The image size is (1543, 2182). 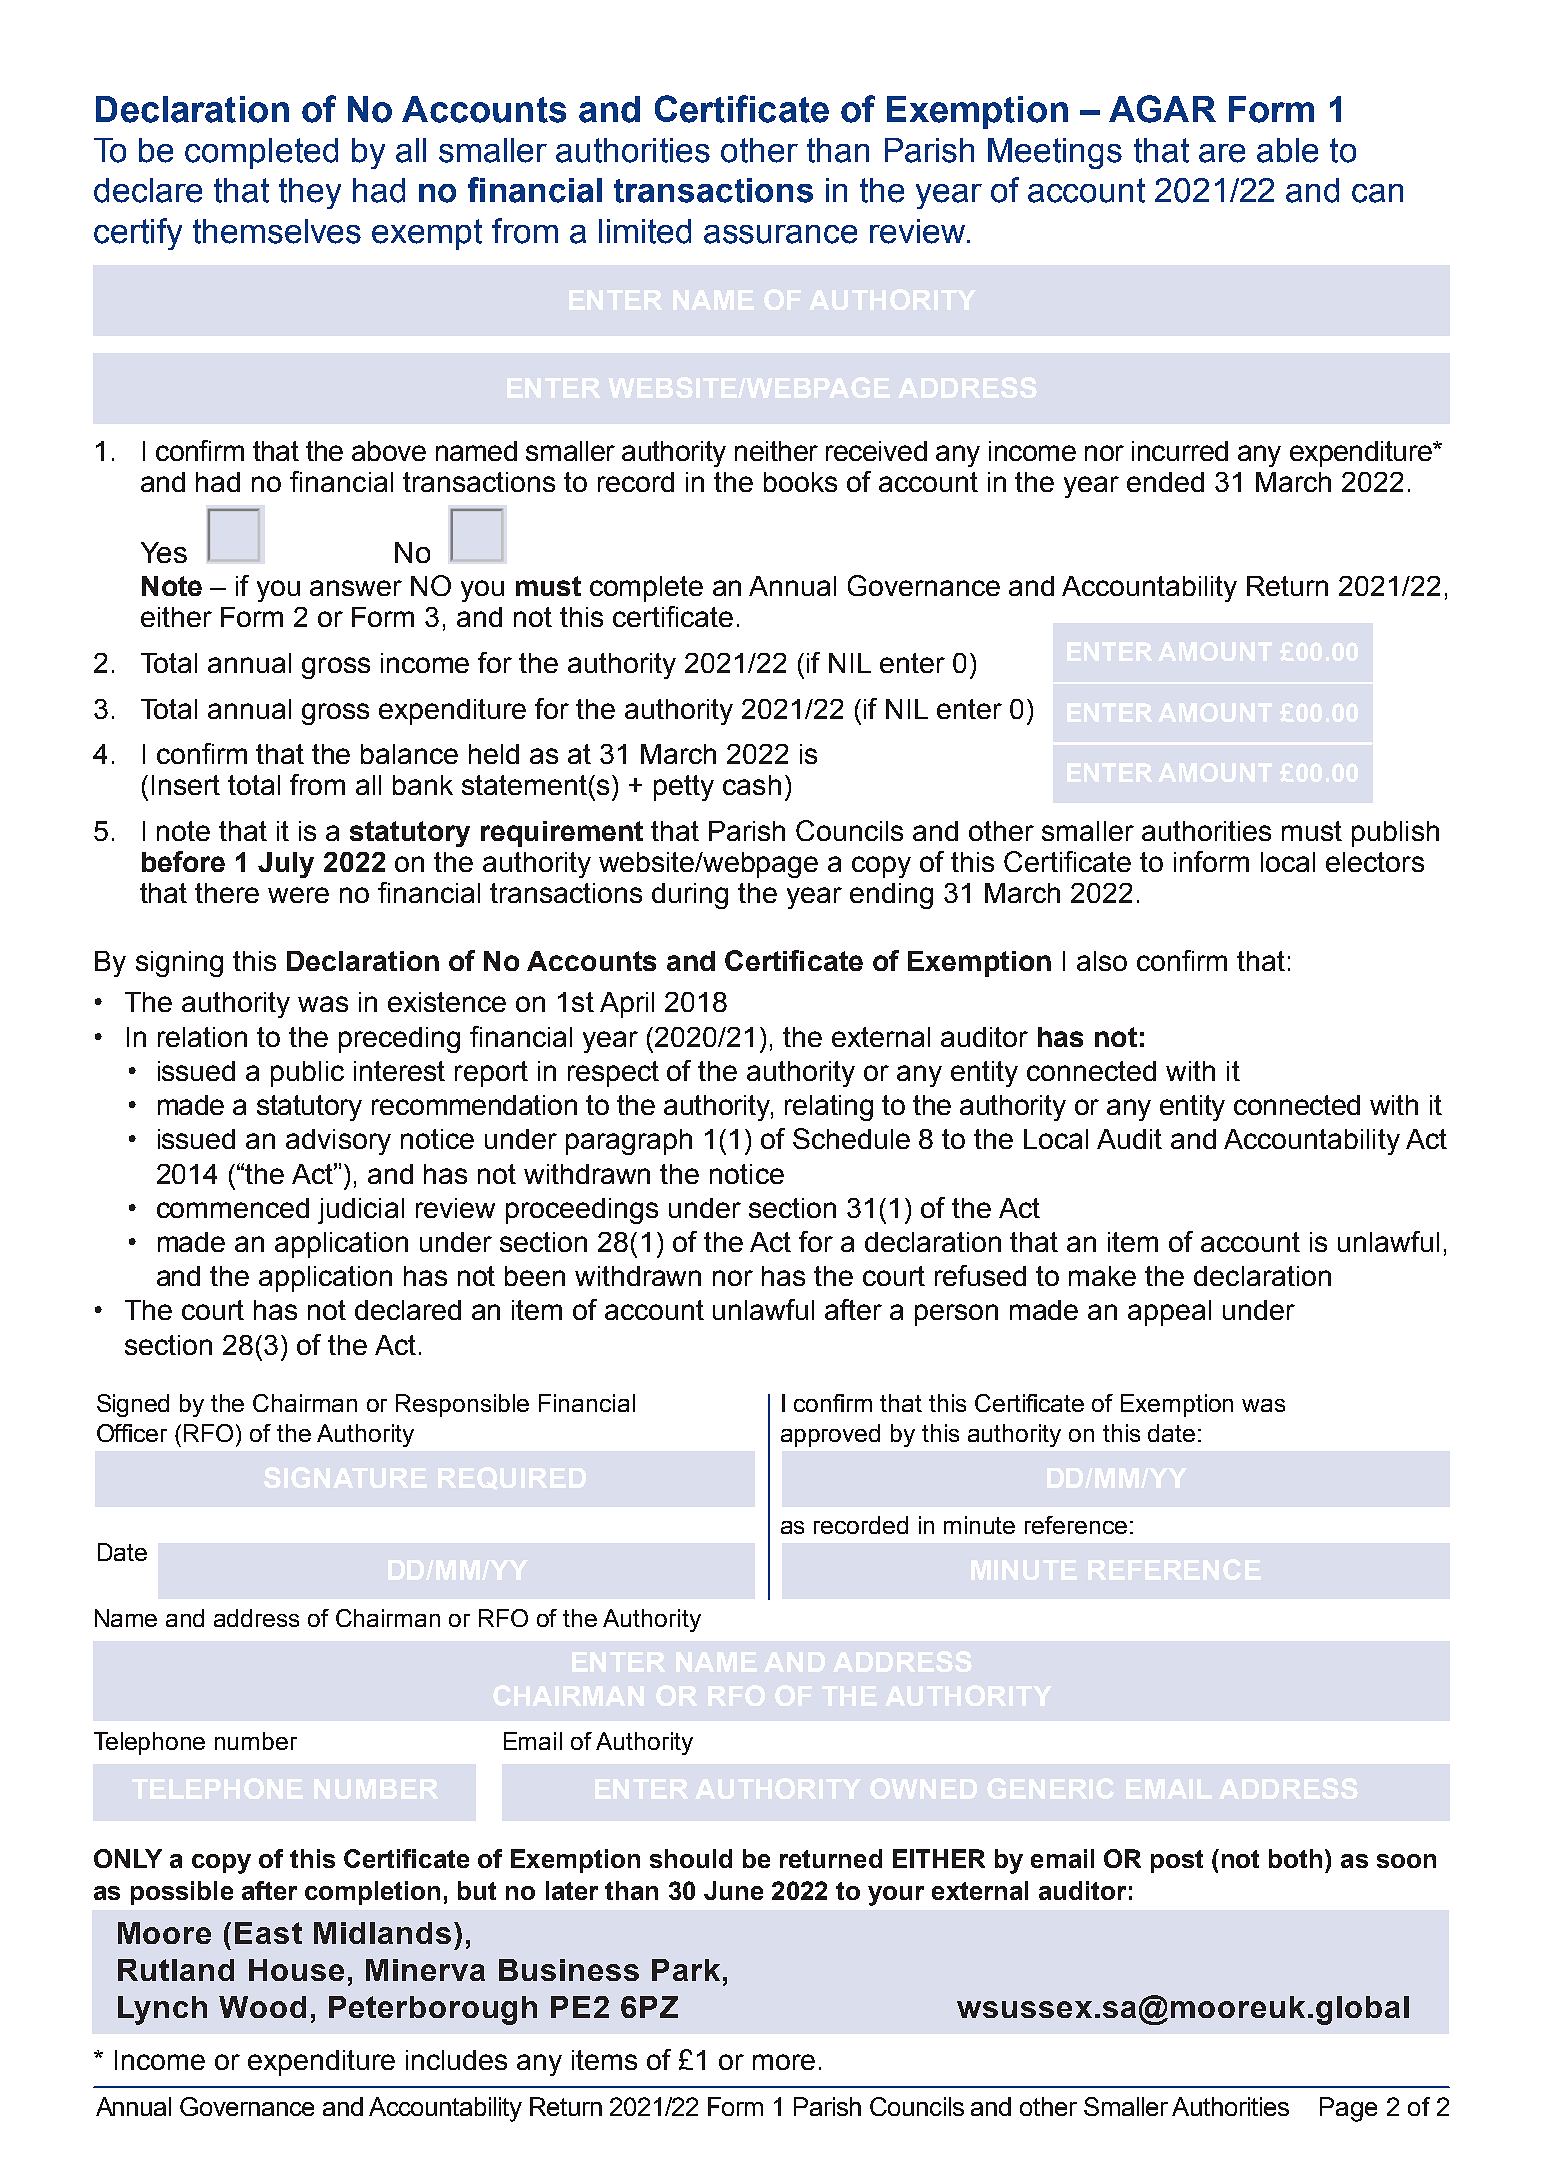 What do you see at coordinates (830, 1435) in the document?
I see `approved` at bounding box center [830, 1435].
